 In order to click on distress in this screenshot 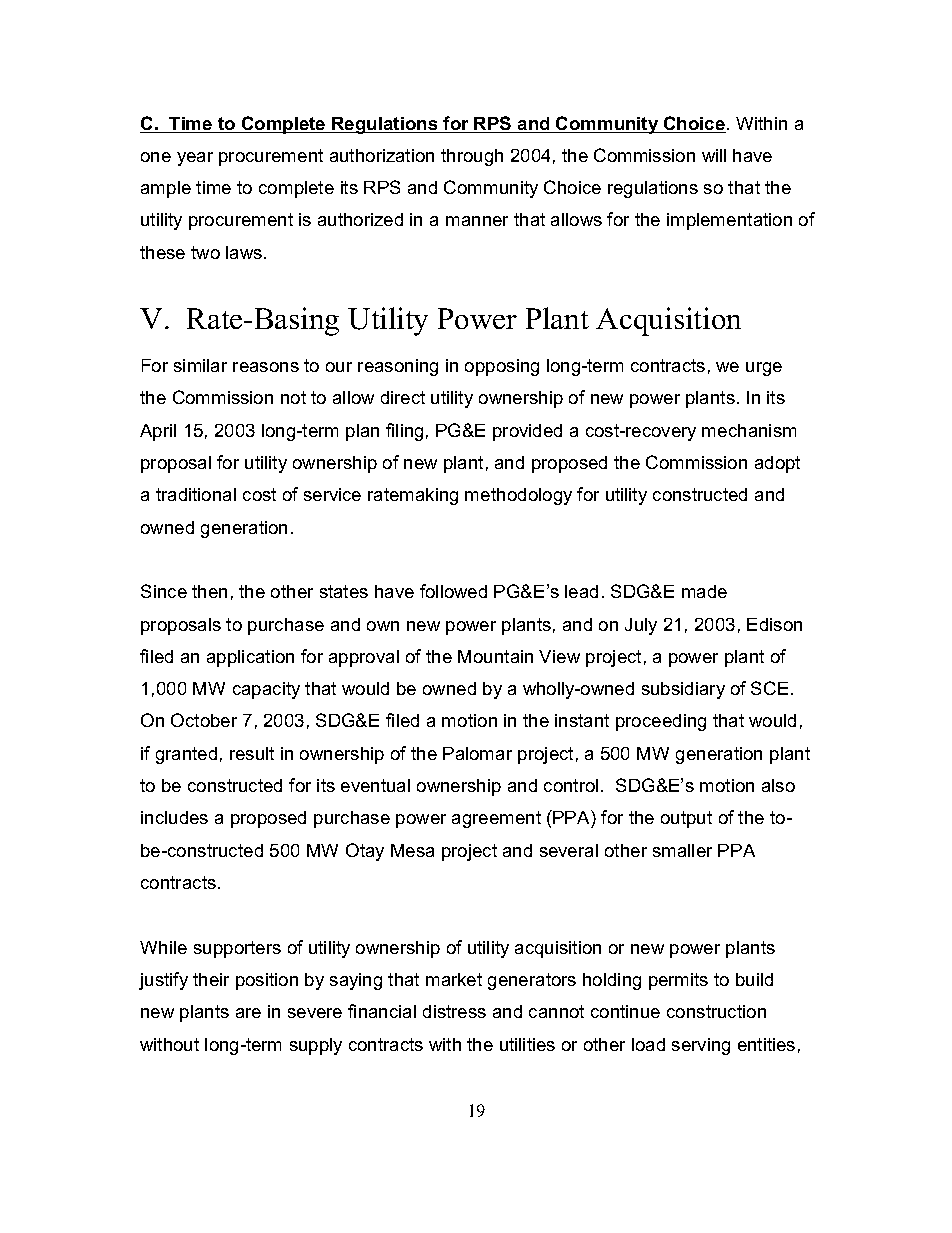, I will do `click(454, 1011)`.
